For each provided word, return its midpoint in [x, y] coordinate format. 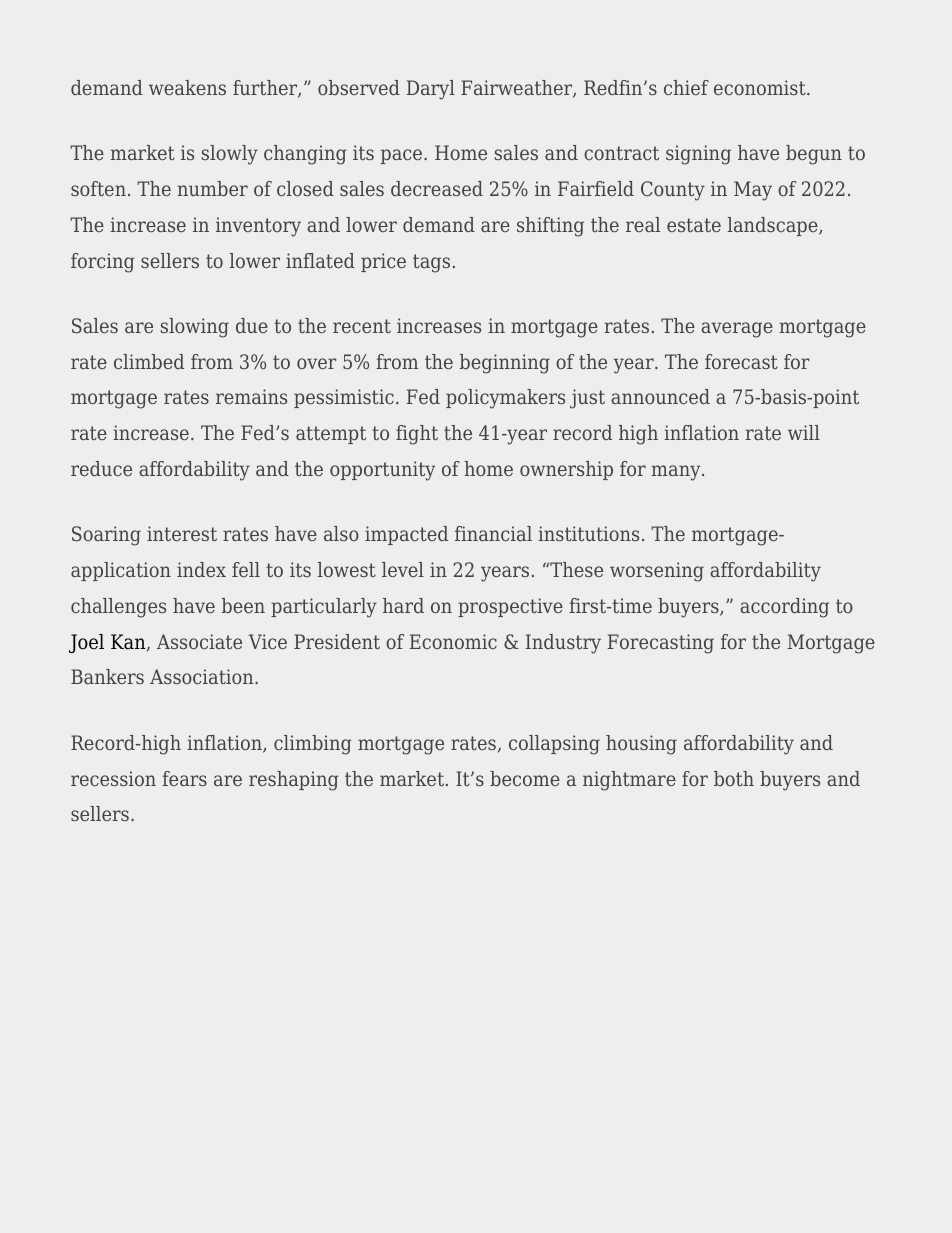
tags [431, 263]
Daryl [431, 90]
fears [184, 778]
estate [694, 225]
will [804, 432]
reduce [101, 468]
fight [417, 435]
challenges [118, 608]
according [784, 608]
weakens [187, 87]
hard [403, 605]
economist [761, 87]
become [525, 778]
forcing [103, 263]
